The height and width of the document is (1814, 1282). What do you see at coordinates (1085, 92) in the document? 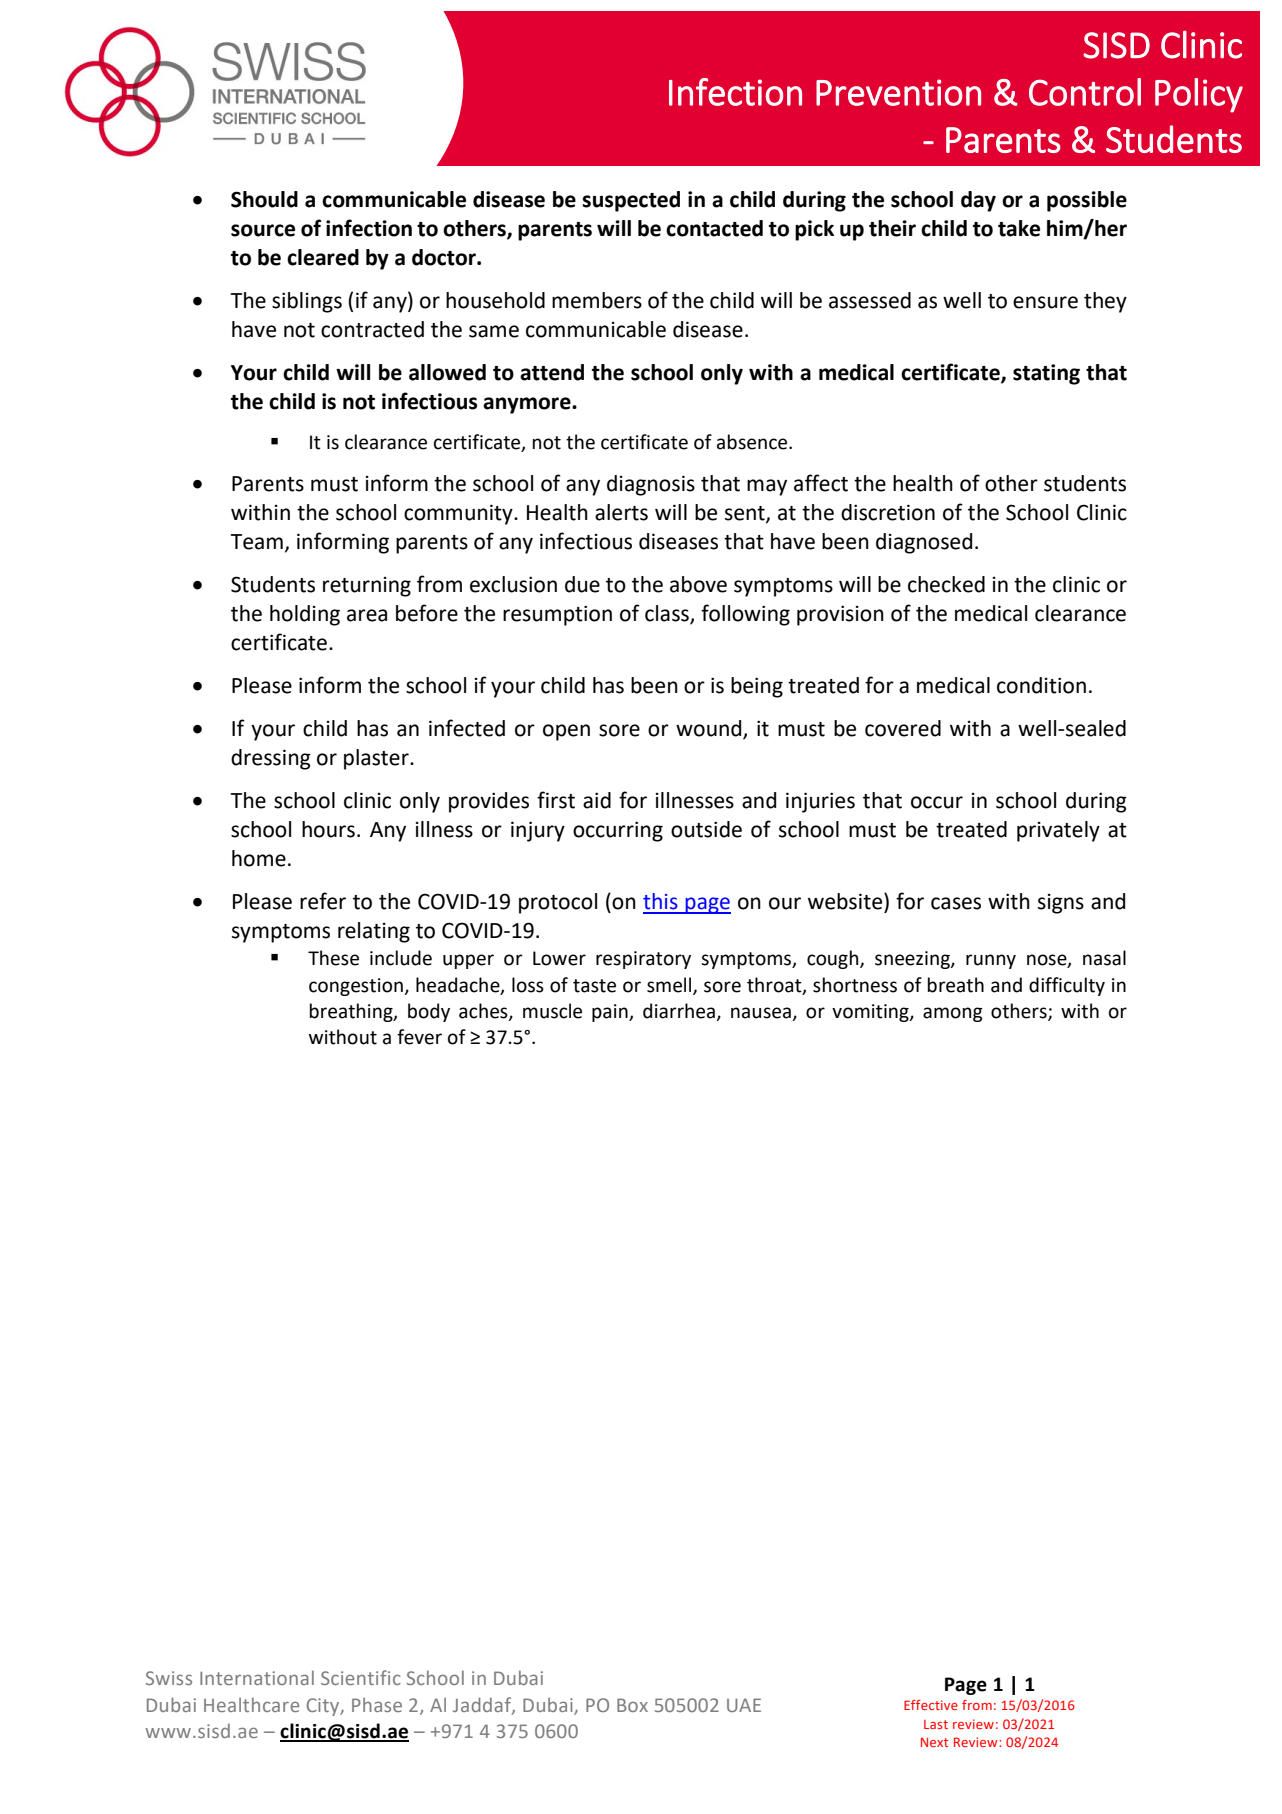
I see `Control` at bounding box center [1085, 92].
